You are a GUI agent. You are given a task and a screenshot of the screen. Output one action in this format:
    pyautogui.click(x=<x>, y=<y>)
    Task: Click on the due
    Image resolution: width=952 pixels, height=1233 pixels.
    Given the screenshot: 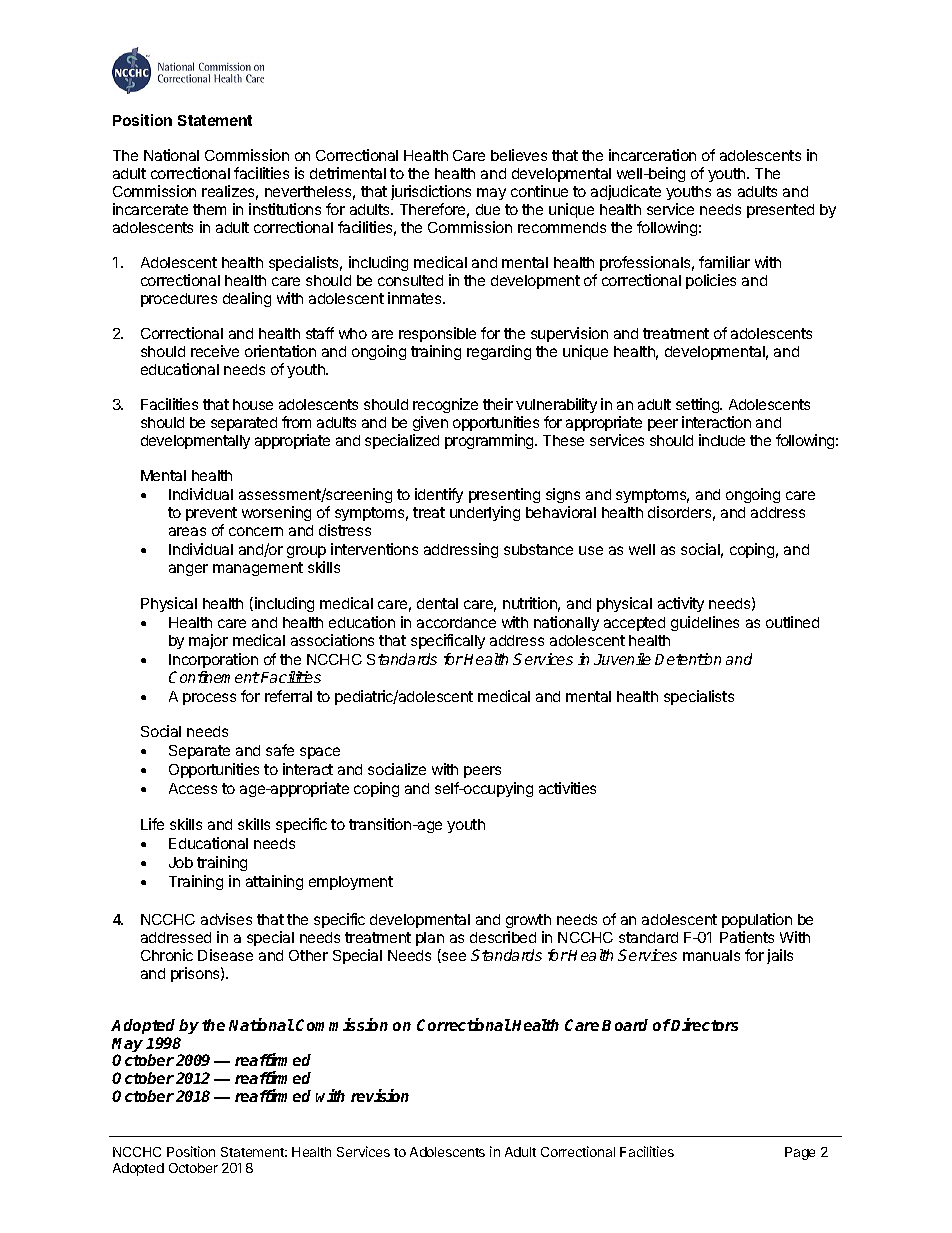 What is the action you would take?
    pyautogui.click(x=488, y=209)
